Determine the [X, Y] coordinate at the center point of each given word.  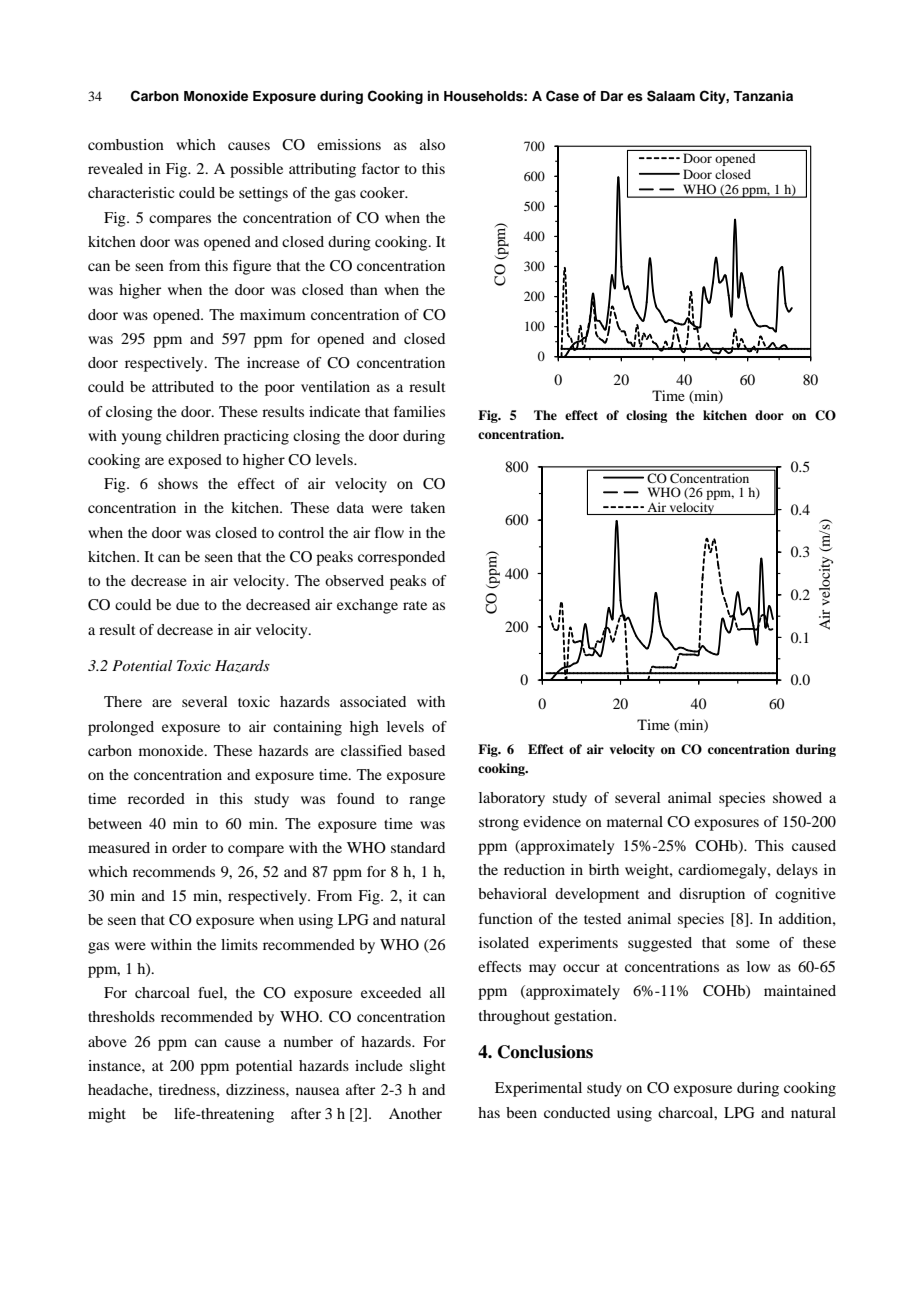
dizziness [256, 1089]
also [432, 144]
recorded [156, 798]
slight [428, 1067]
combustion [126, 144]
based [426, 750]
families [419, 411]
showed [797, 797]
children [192, 435]
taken [428, 507]
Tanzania [763, 96]
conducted [577, 1112]
